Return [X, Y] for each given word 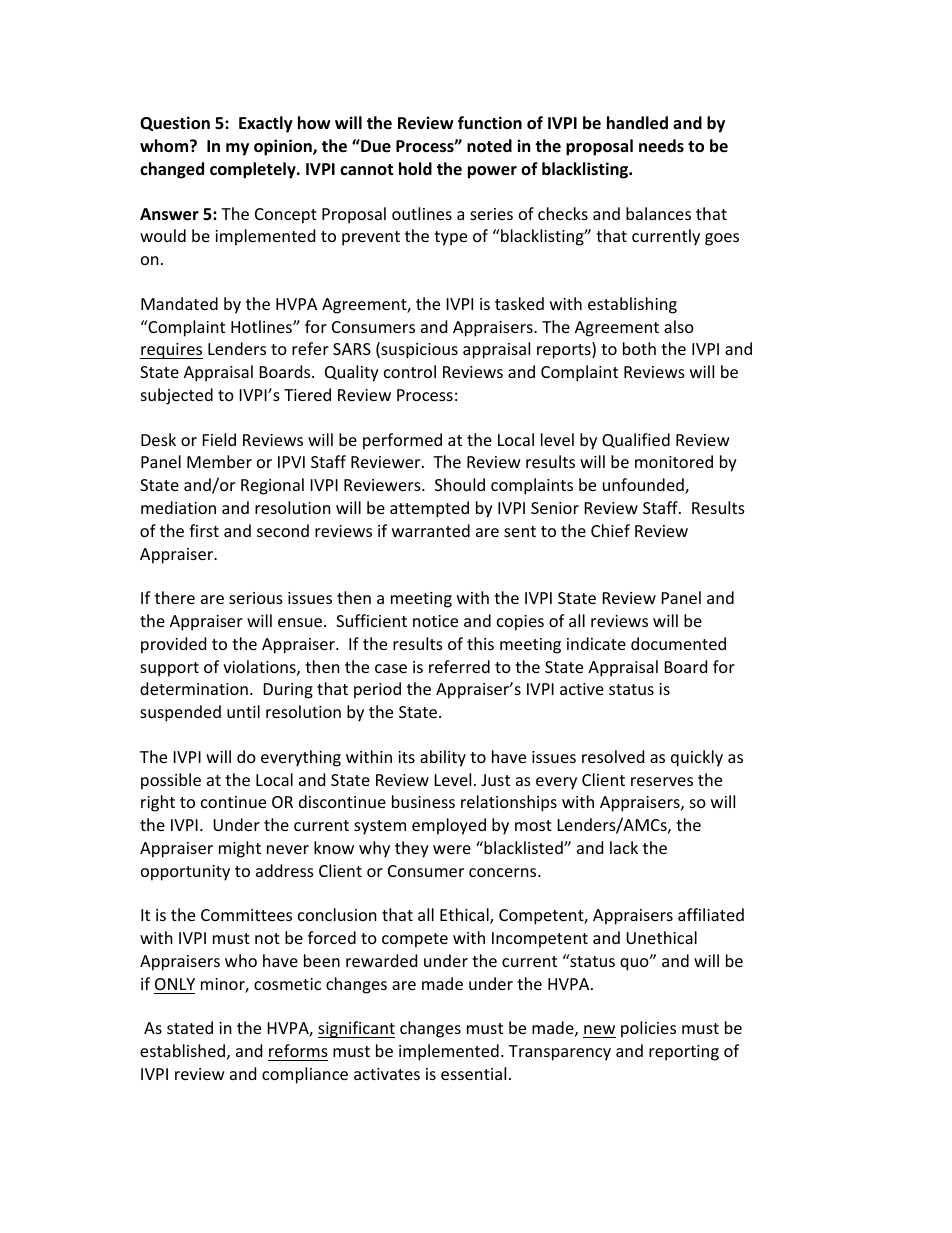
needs [661, 146]
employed [449, 826]
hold [415, 169]
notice [435, 621]
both [639, 348]
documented [678, 643]
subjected [177, 396]
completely [254, 170]
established [182, 1050]
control [410, 371]
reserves [662, 781]
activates [387, 1074]
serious [256, 598]
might [240, 849]
